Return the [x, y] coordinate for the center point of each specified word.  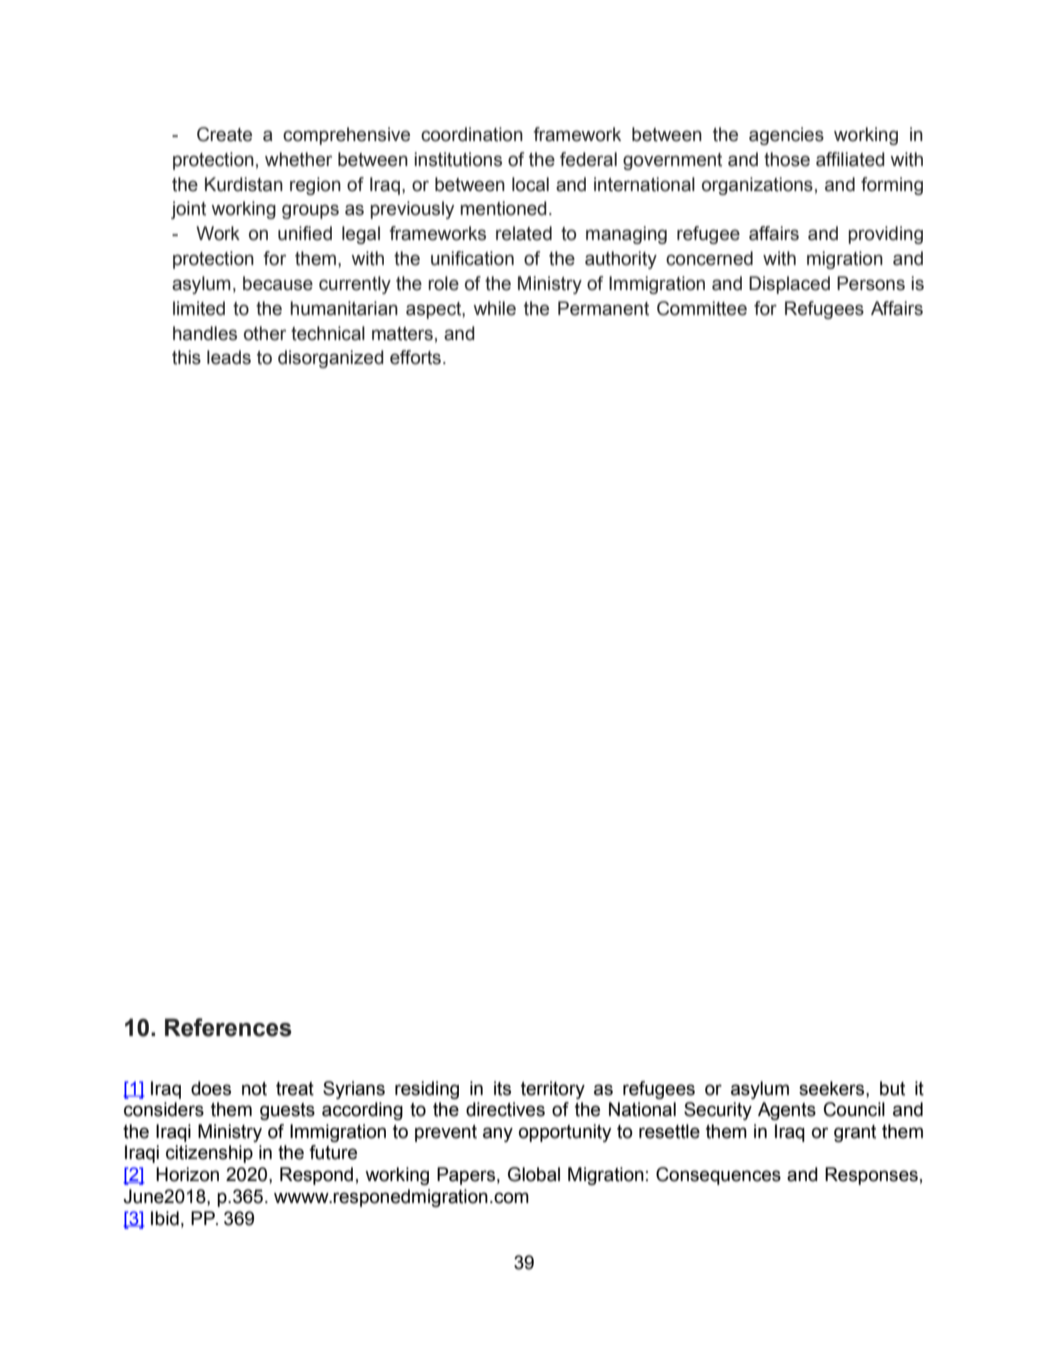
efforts [415, 357]
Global [534, 1174]
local [530, 184]
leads [229, 357]
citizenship [209, 1154]
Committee [702, 308]
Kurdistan [244, 184]
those [787, 159]
